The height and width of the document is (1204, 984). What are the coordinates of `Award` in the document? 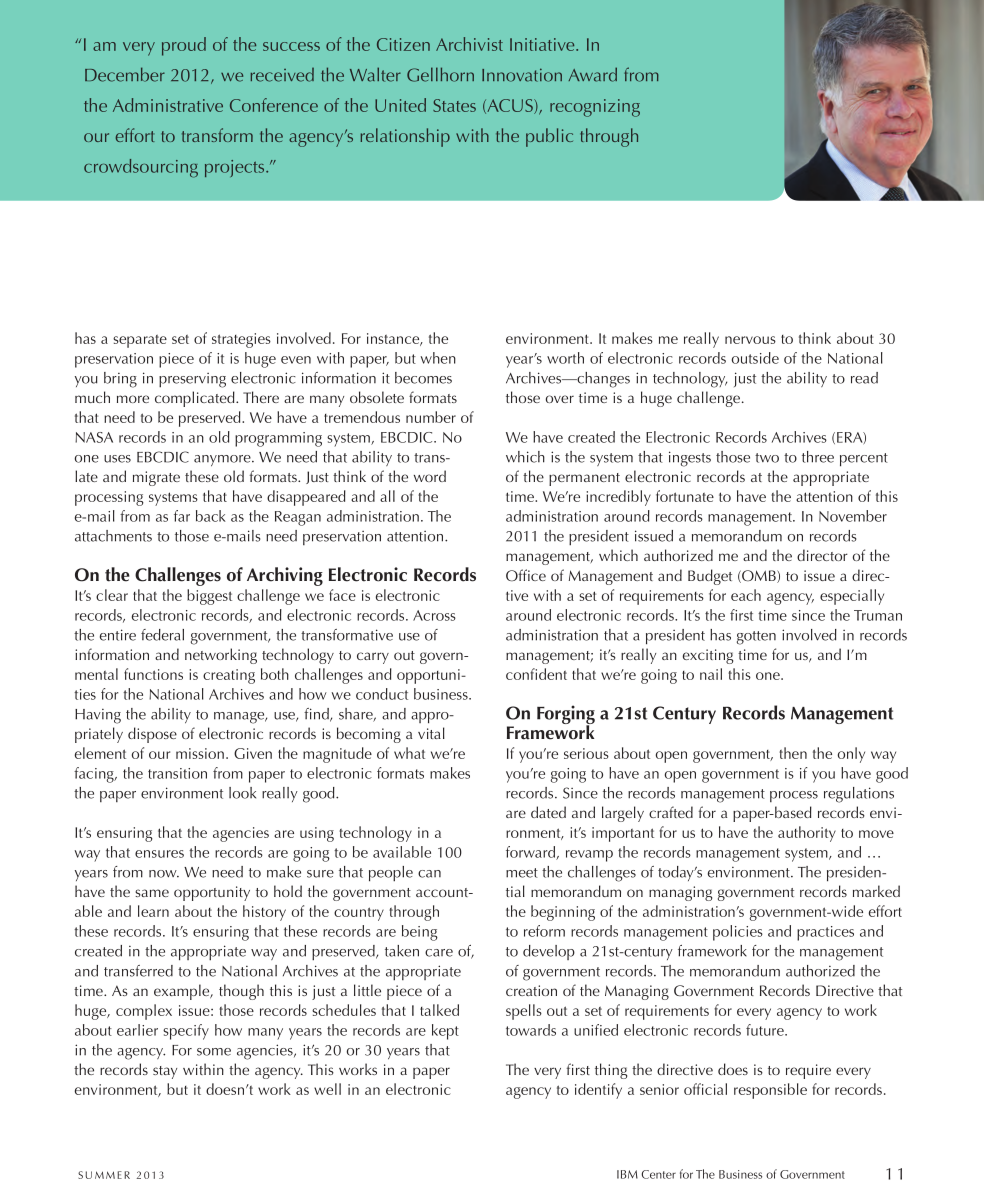 It's located at (593, 74).
